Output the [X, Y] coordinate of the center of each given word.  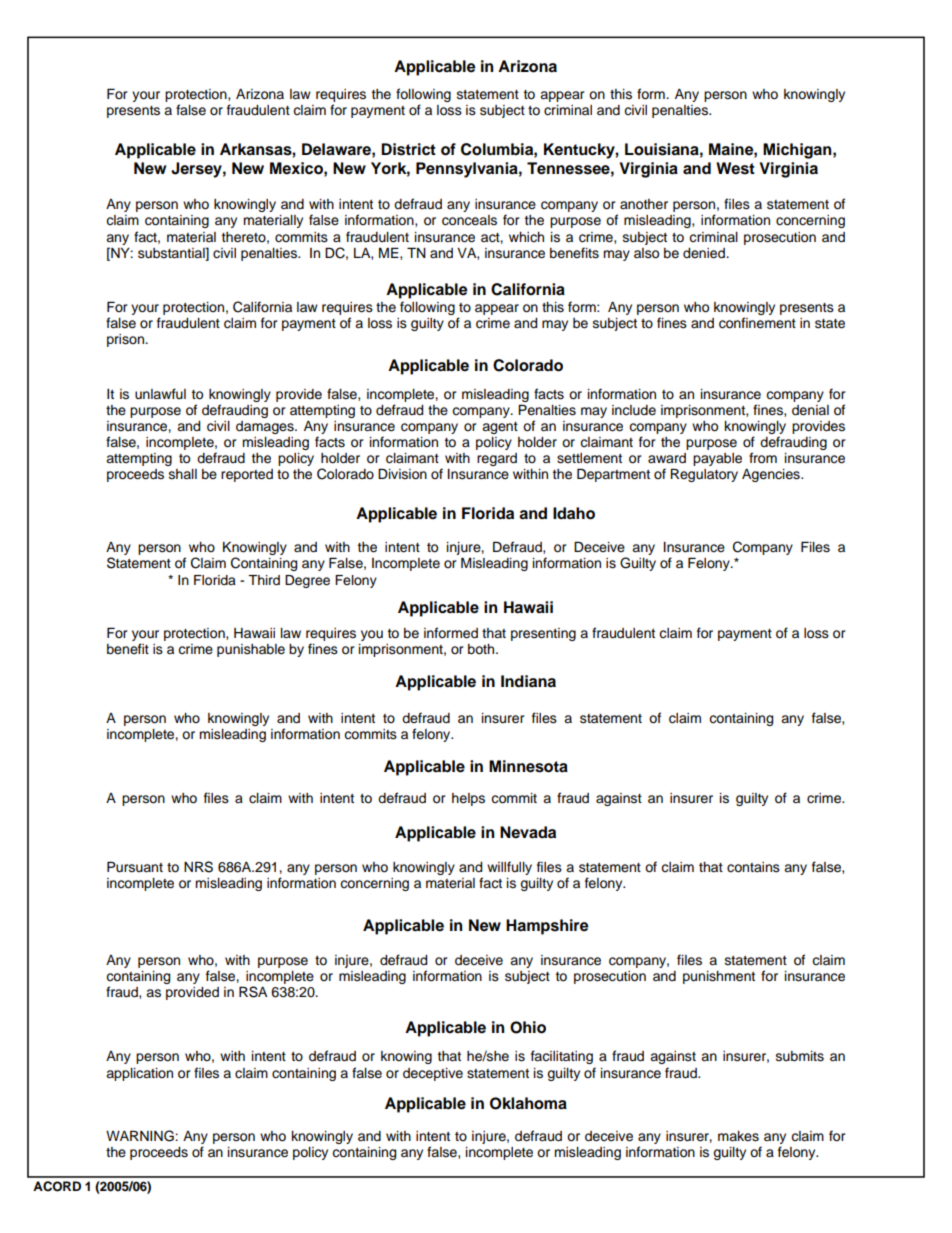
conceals [469, 220]
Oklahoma [528, 1103]
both [482, 649]
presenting [543, 634]
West [735, 168]
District [408, 149]
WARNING [141, 1136]
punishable [251, 650]
